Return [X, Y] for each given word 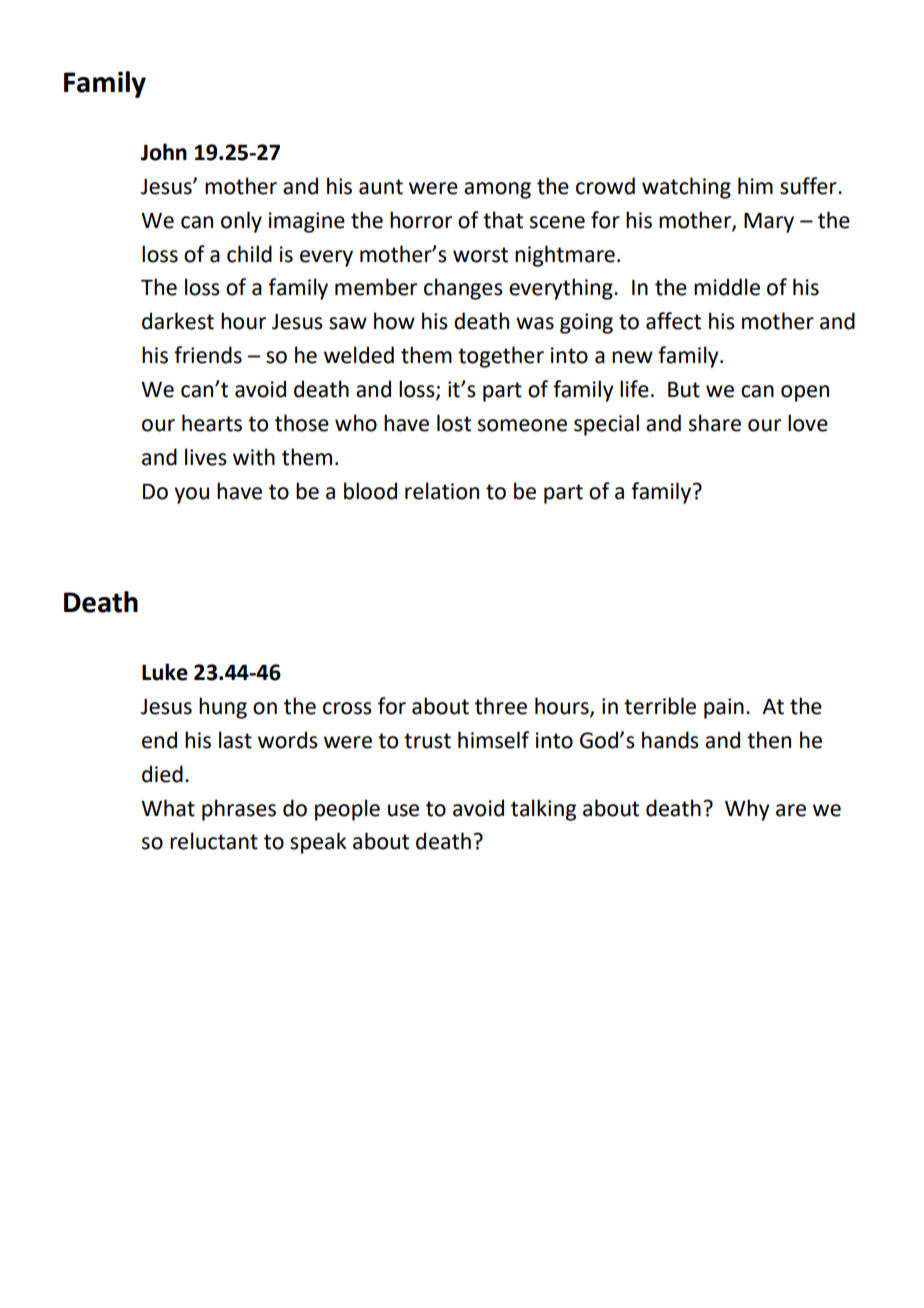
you [191, 495]
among [497, 190]
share [715, 423]
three [501, 706]
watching [686, 188]
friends [208, 355]
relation [442, 491]
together [501, 357]
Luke [165, 672]
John [164, 152]
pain [724, 708]
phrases [239, 810]
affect [673, 321]
